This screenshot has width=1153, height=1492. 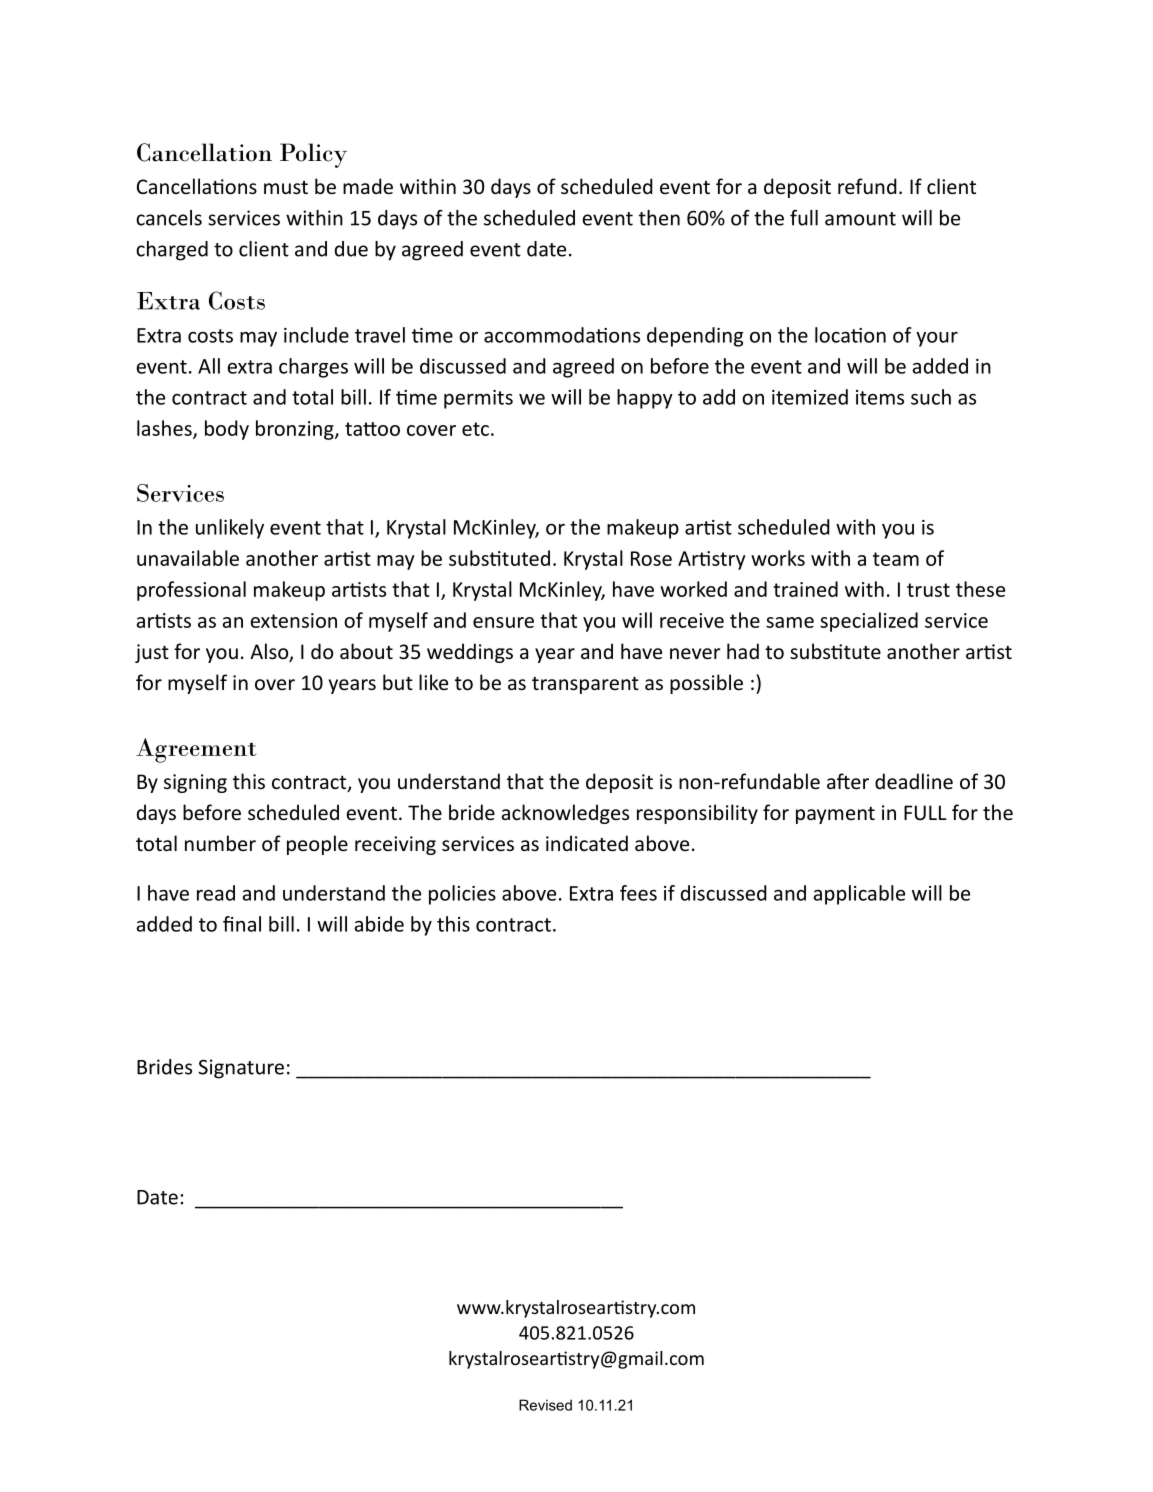 What do you see at coordinates (565, 814) in the screenshot?
I see `acknowledges` at bounding box center [565, 814].
